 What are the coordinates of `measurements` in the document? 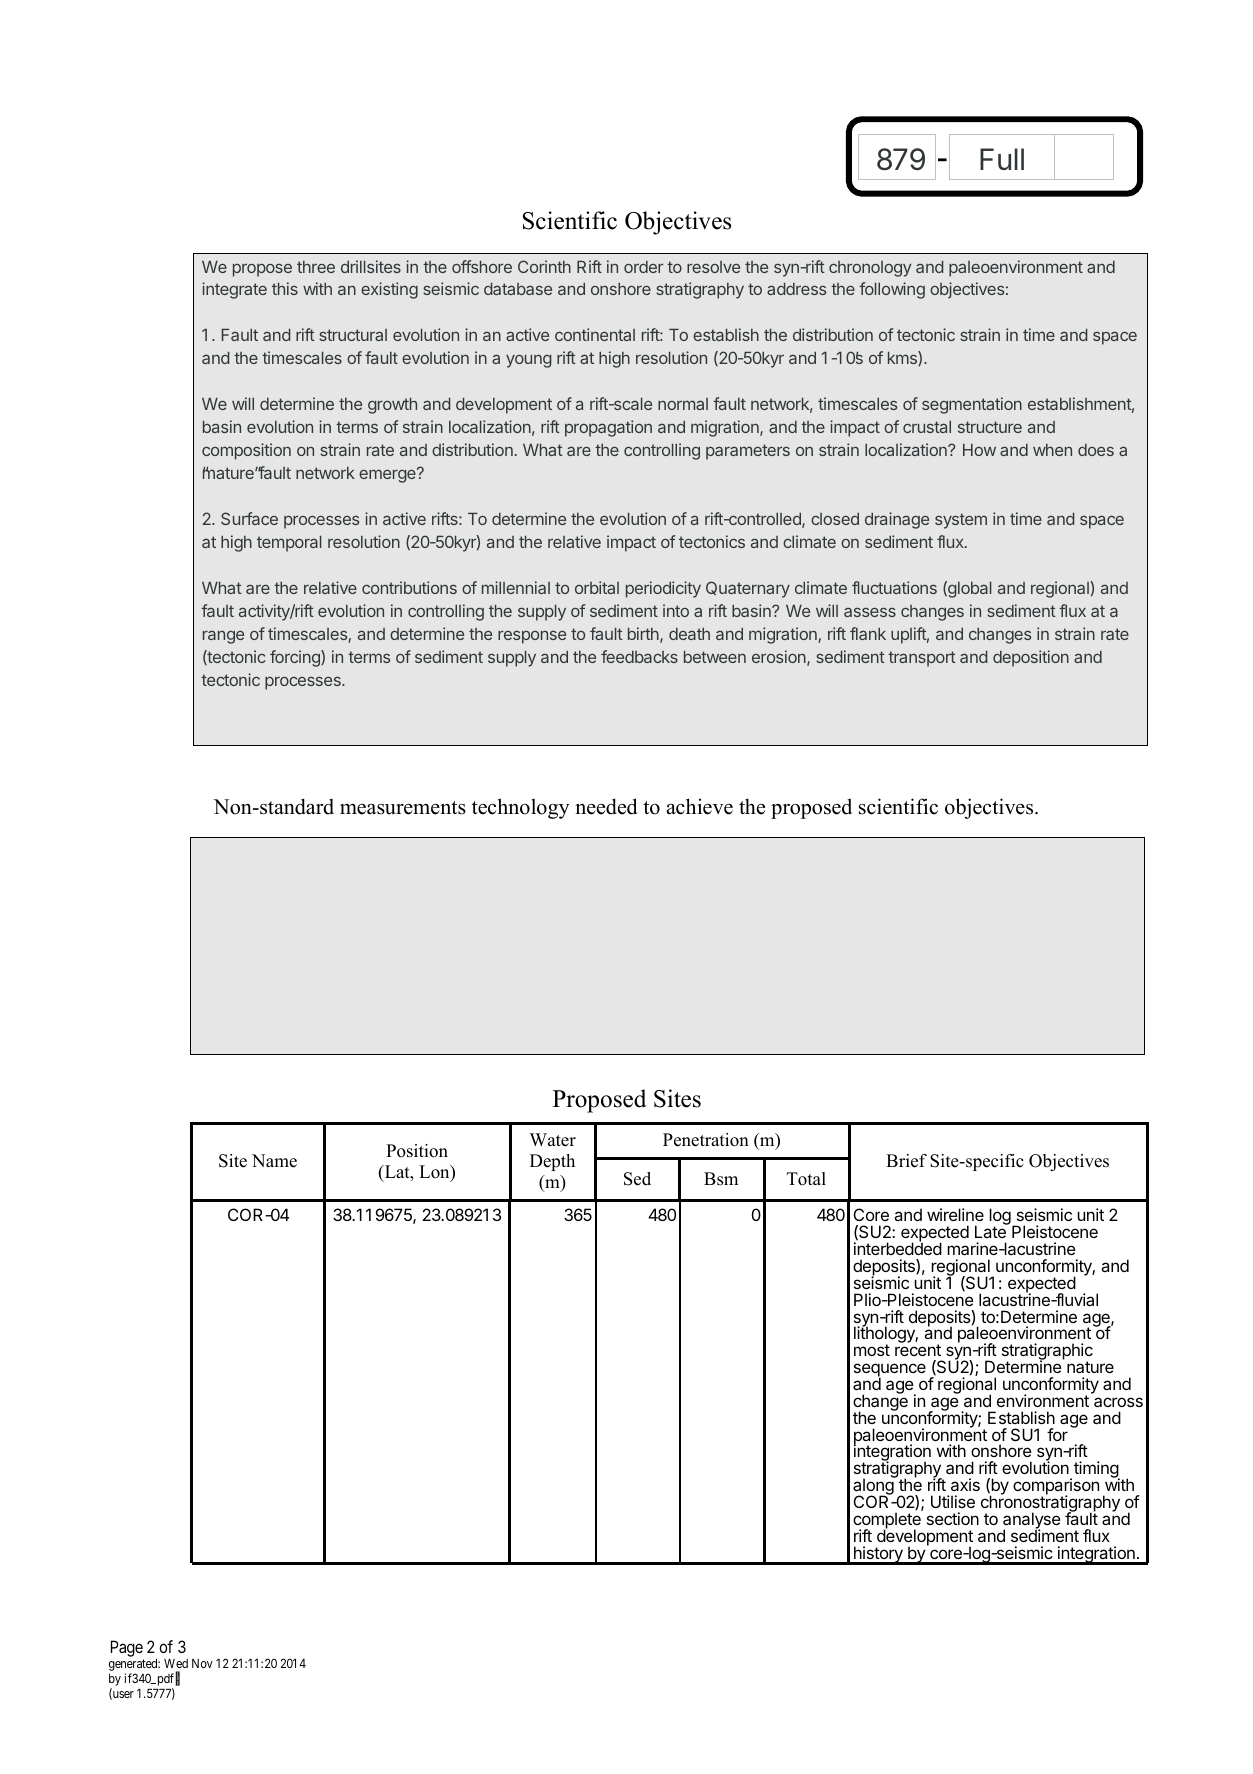 It's located at (403, 808).
